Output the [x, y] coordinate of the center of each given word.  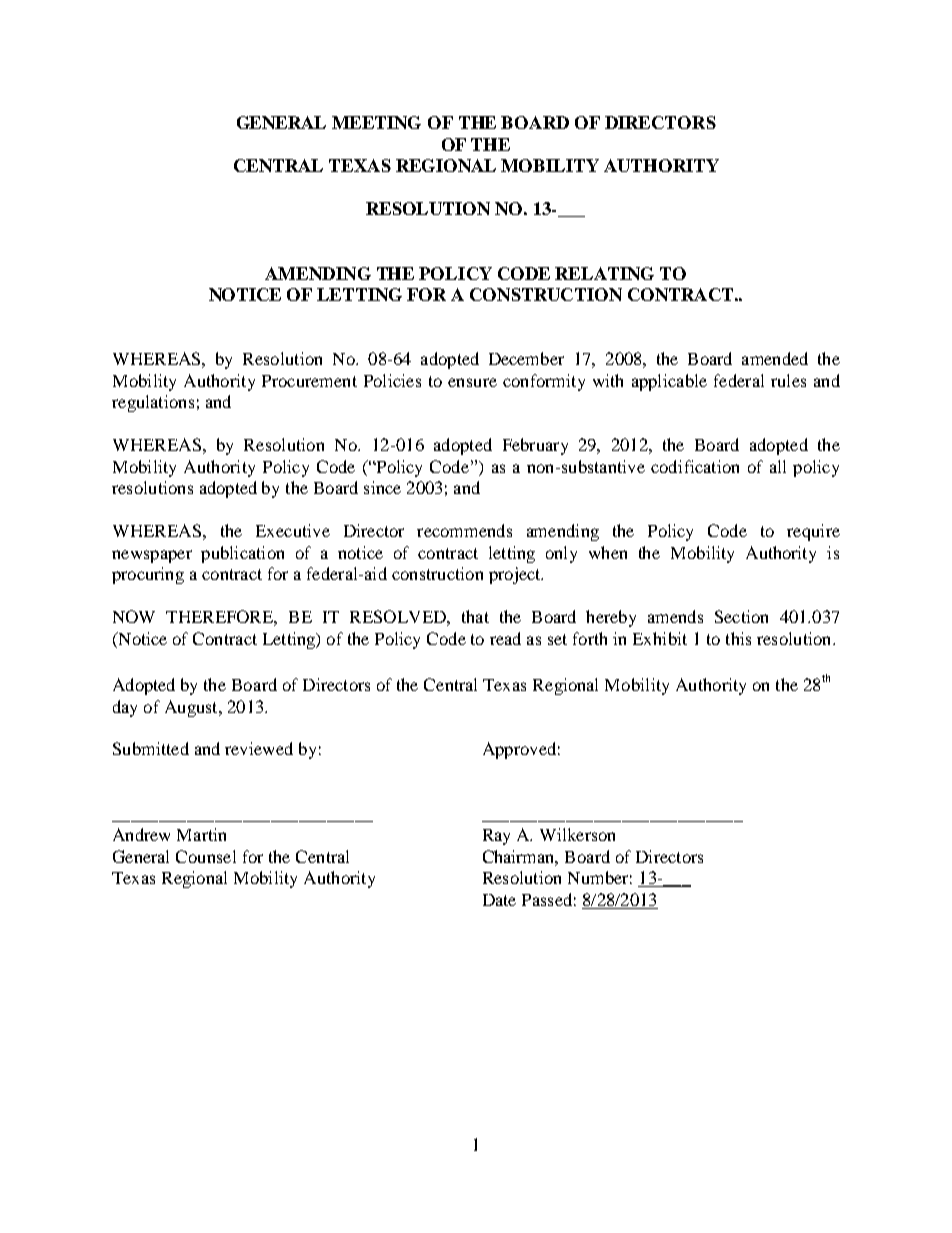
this [738, 638]
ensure [472, 382]
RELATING [604, 273]
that [475, 616]
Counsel [206, 856]
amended [775, 358]
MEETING [376, 122]
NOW [134, 616]
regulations [153, 403]
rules [788, 380]
